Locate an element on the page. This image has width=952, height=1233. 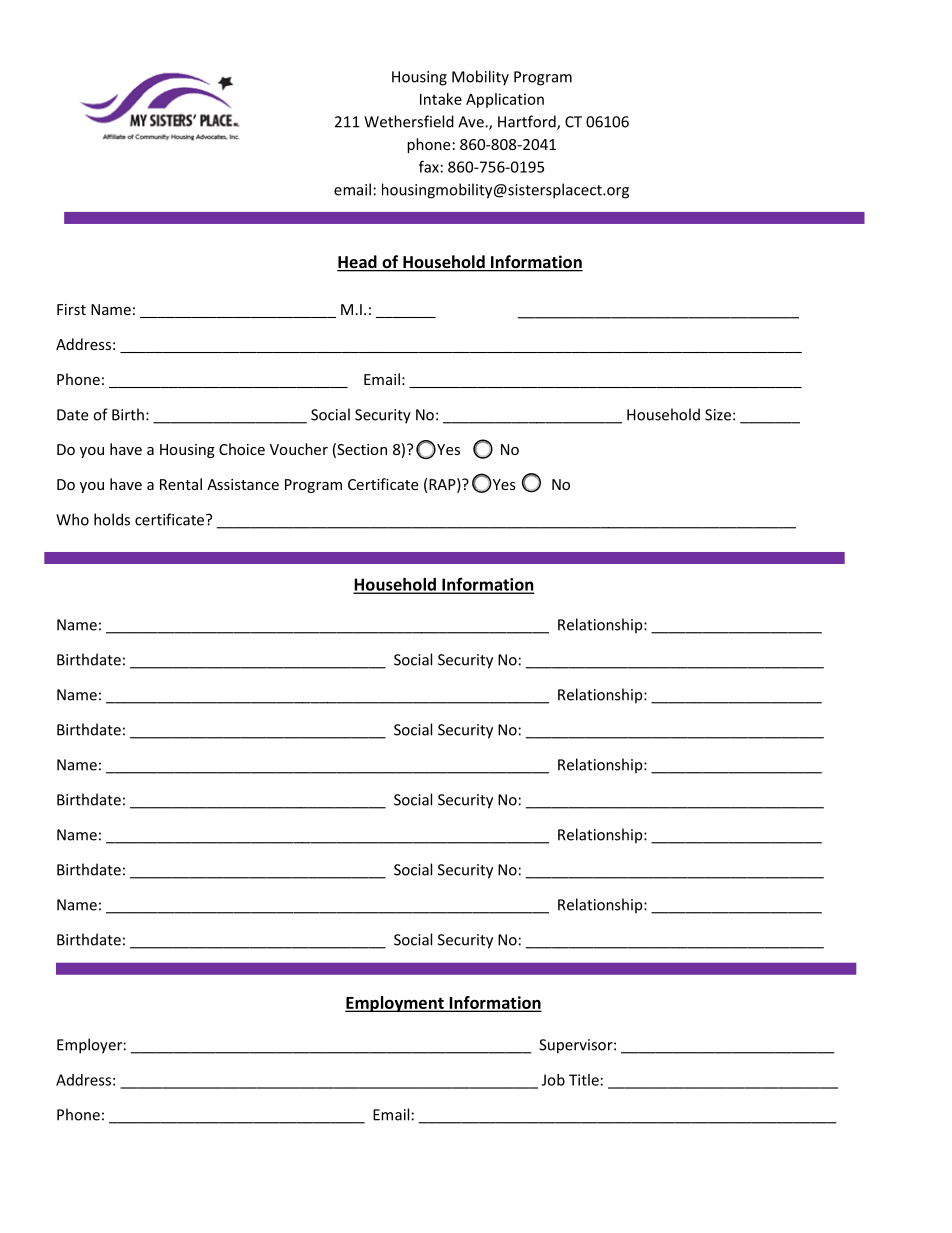
Employment is located at coordinates (395, 1004).
